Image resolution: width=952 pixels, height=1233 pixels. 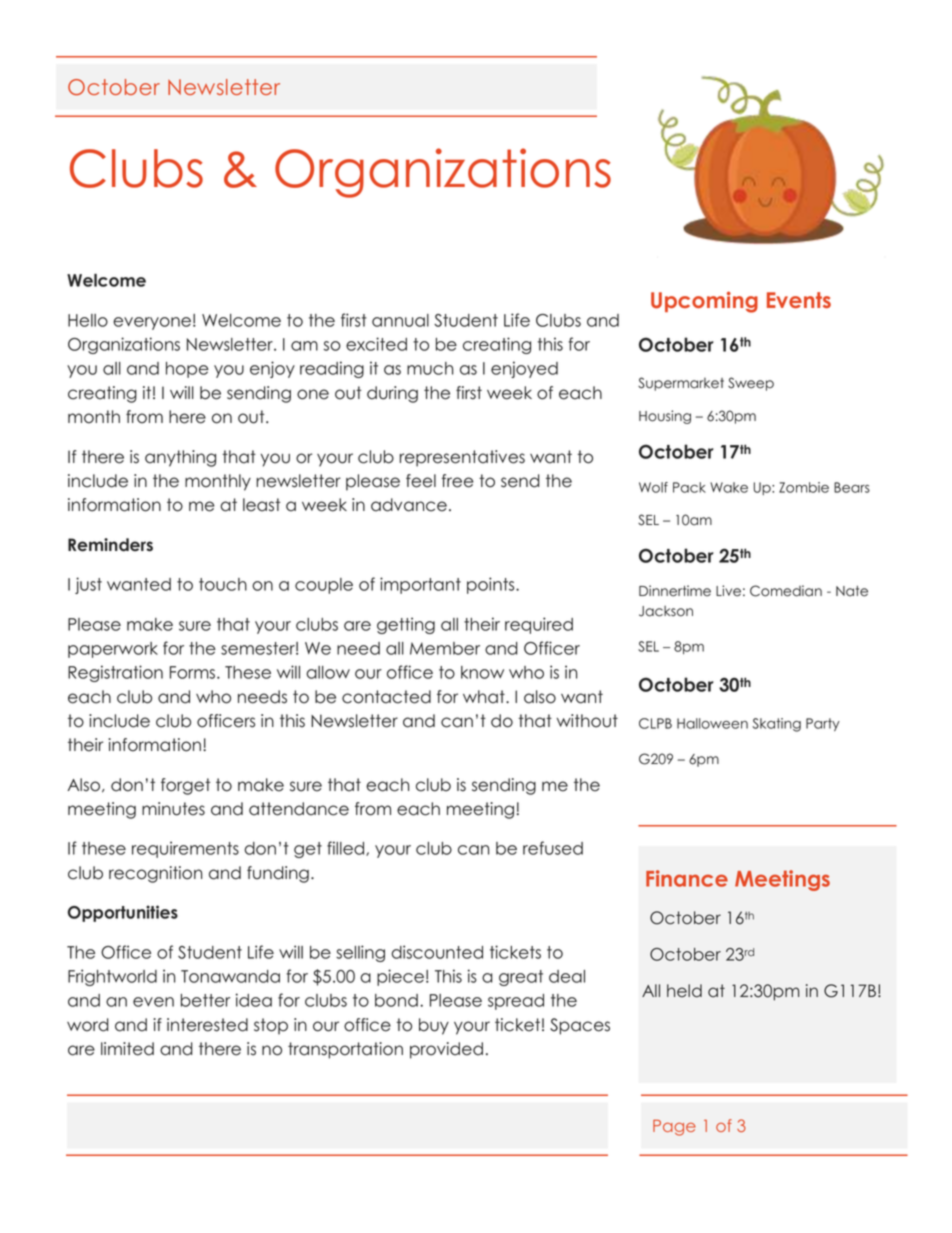 What do you see at coordinates (127, 1049) in the image?
I see `limited` at bounding box center [127, 1049].
